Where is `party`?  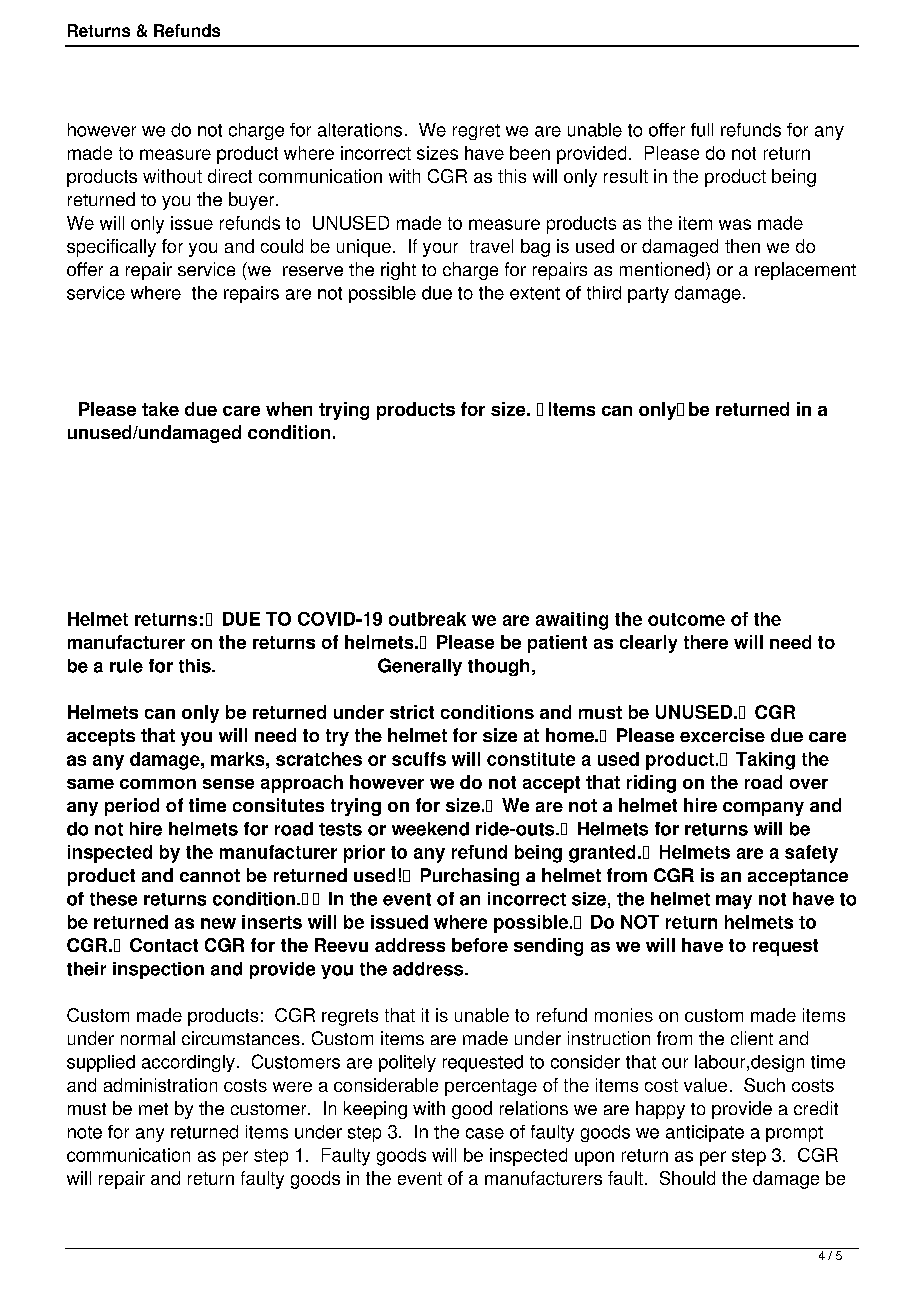
party is located at coordinates (648, 295).
